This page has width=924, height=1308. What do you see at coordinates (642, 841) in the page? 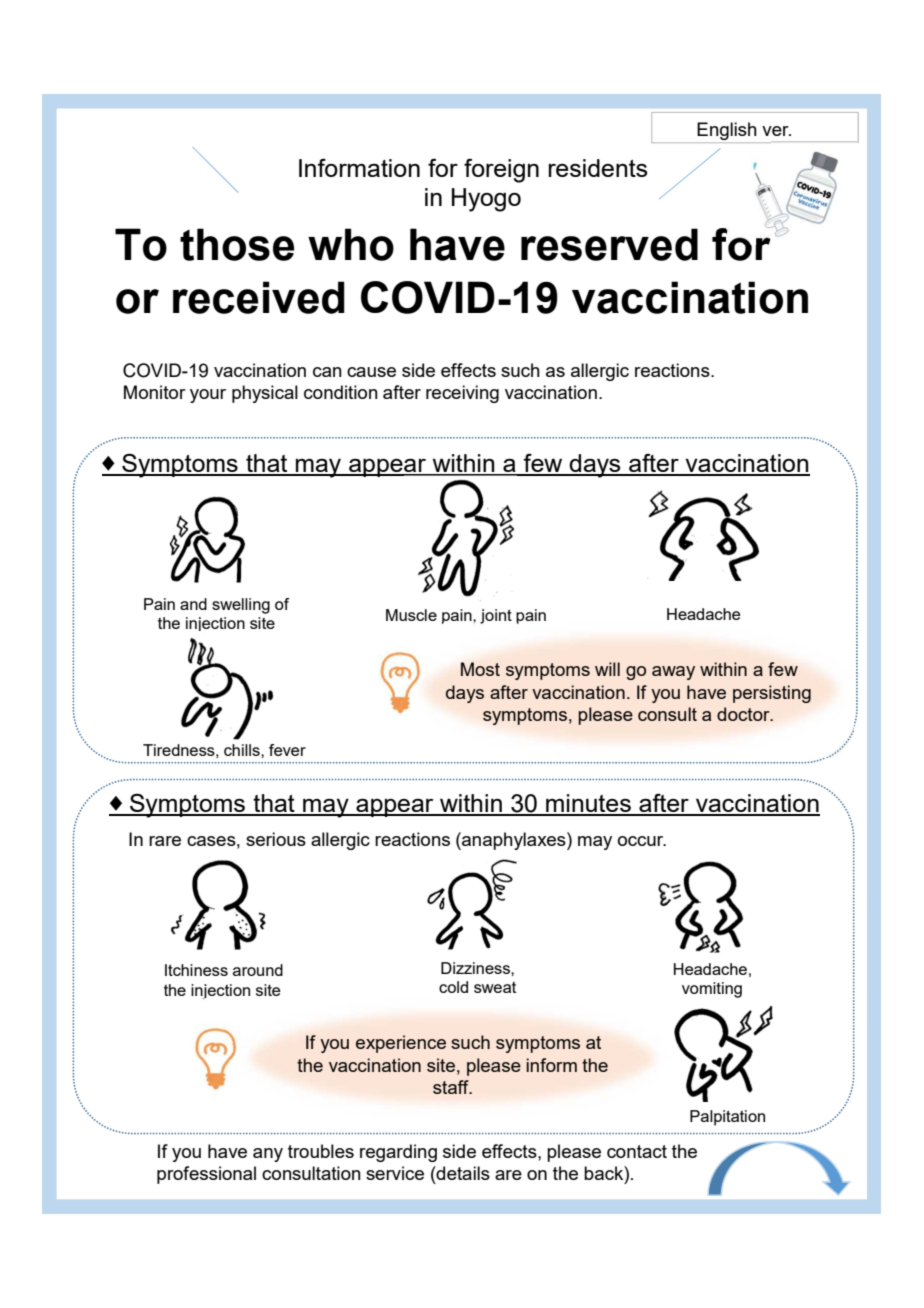
I see `occur` at bounding box center [642, 841].
